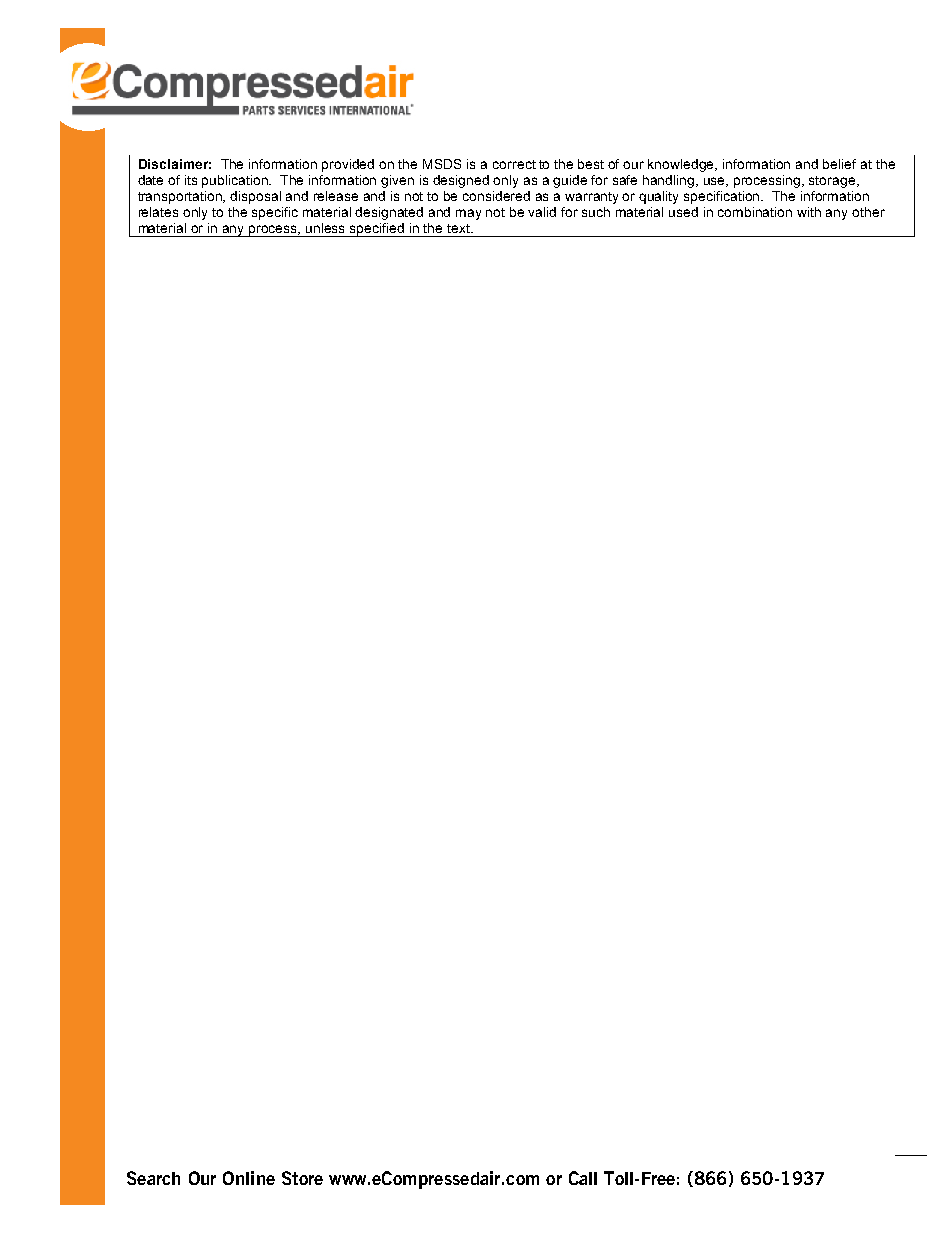 The image size is (952, 1233). Describe the element at coordinates (377, 230) in the screenshot. I see `specified` at that location.
